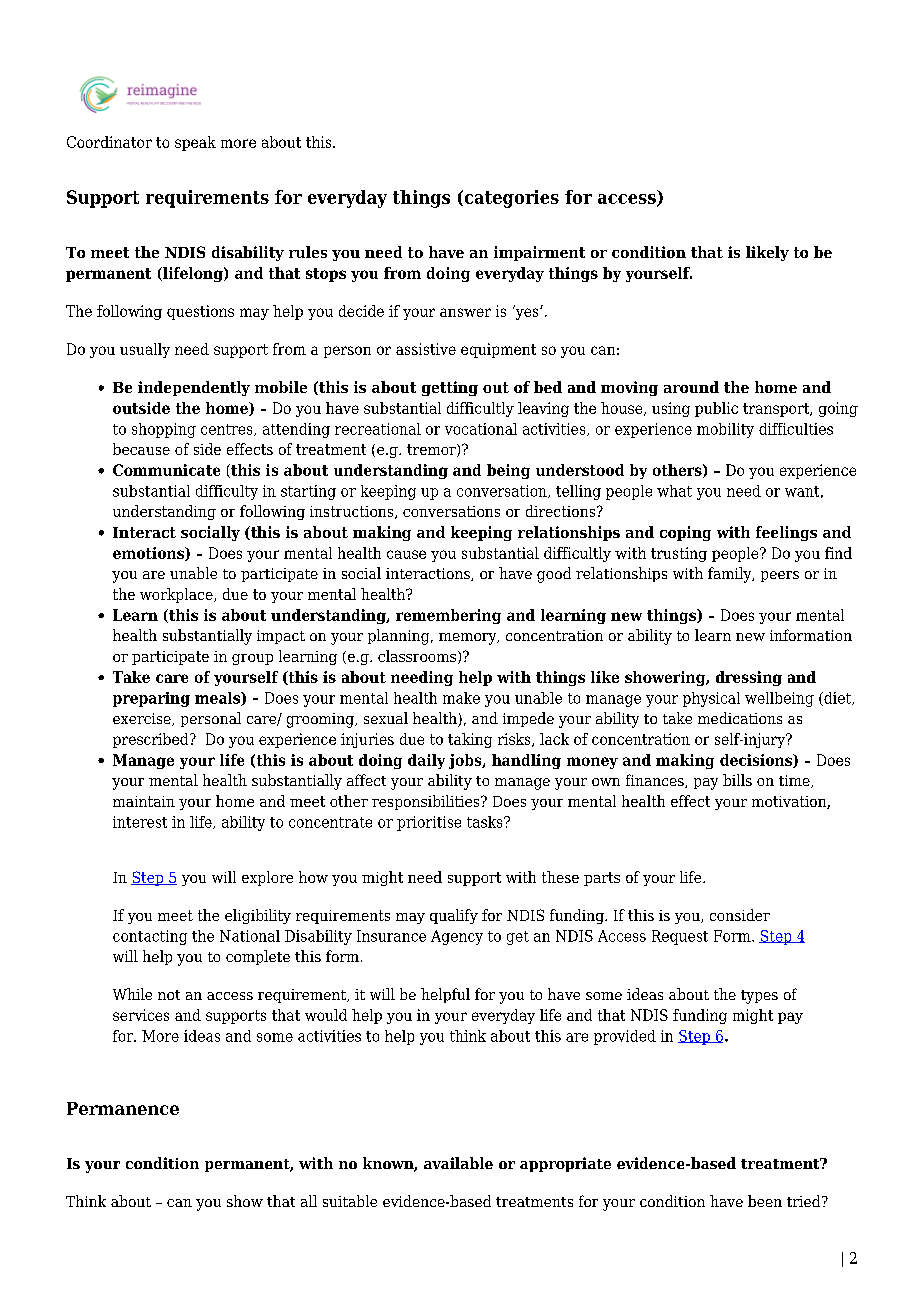 The width and height of the screenshot is (924, 1308). Describe the element at coordinates (486, 822) in the screenshot. I see `tasks` at that location.
